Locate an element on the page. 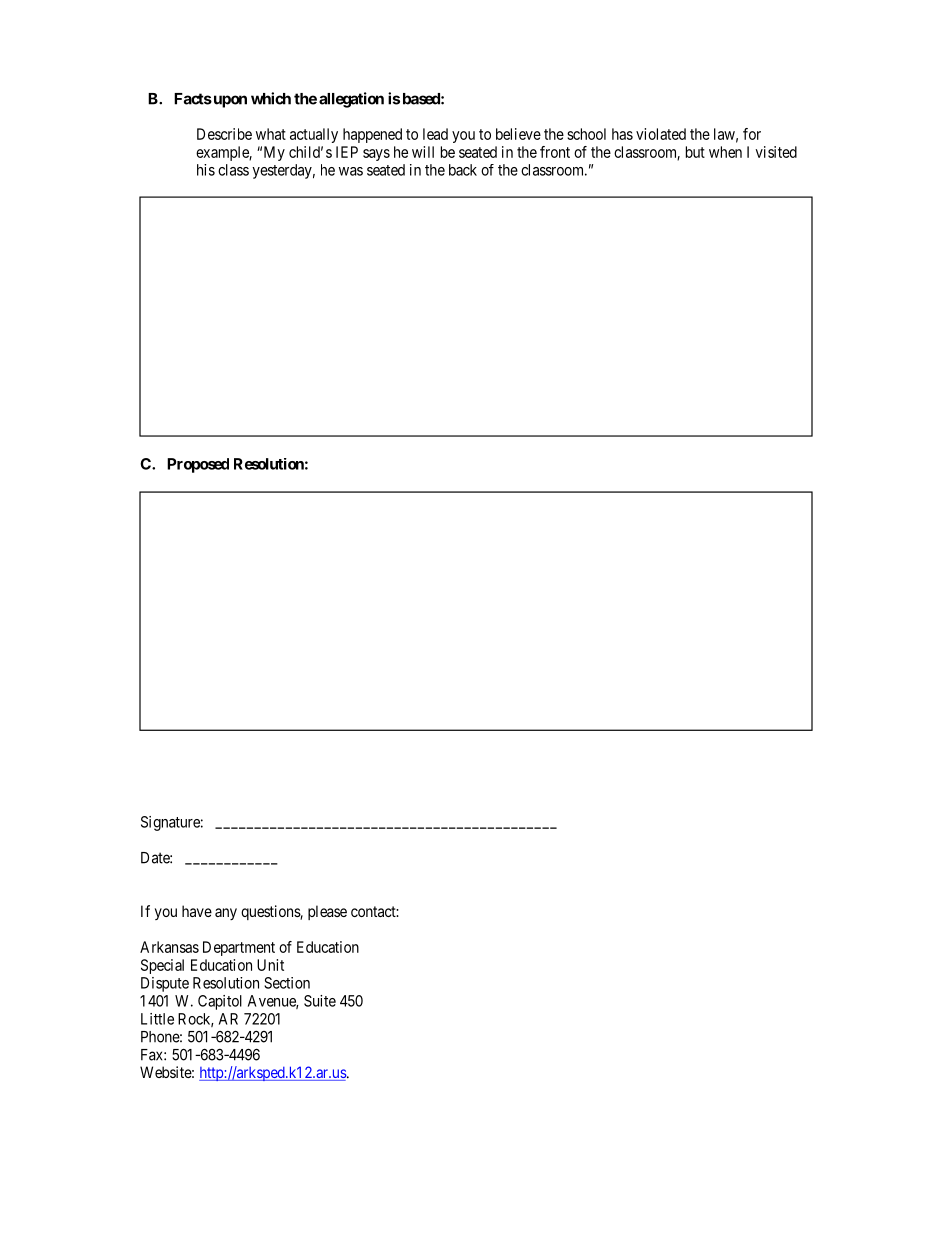 The width and height of the image is (952, 1233). have is located at coordinates (197, 911).
